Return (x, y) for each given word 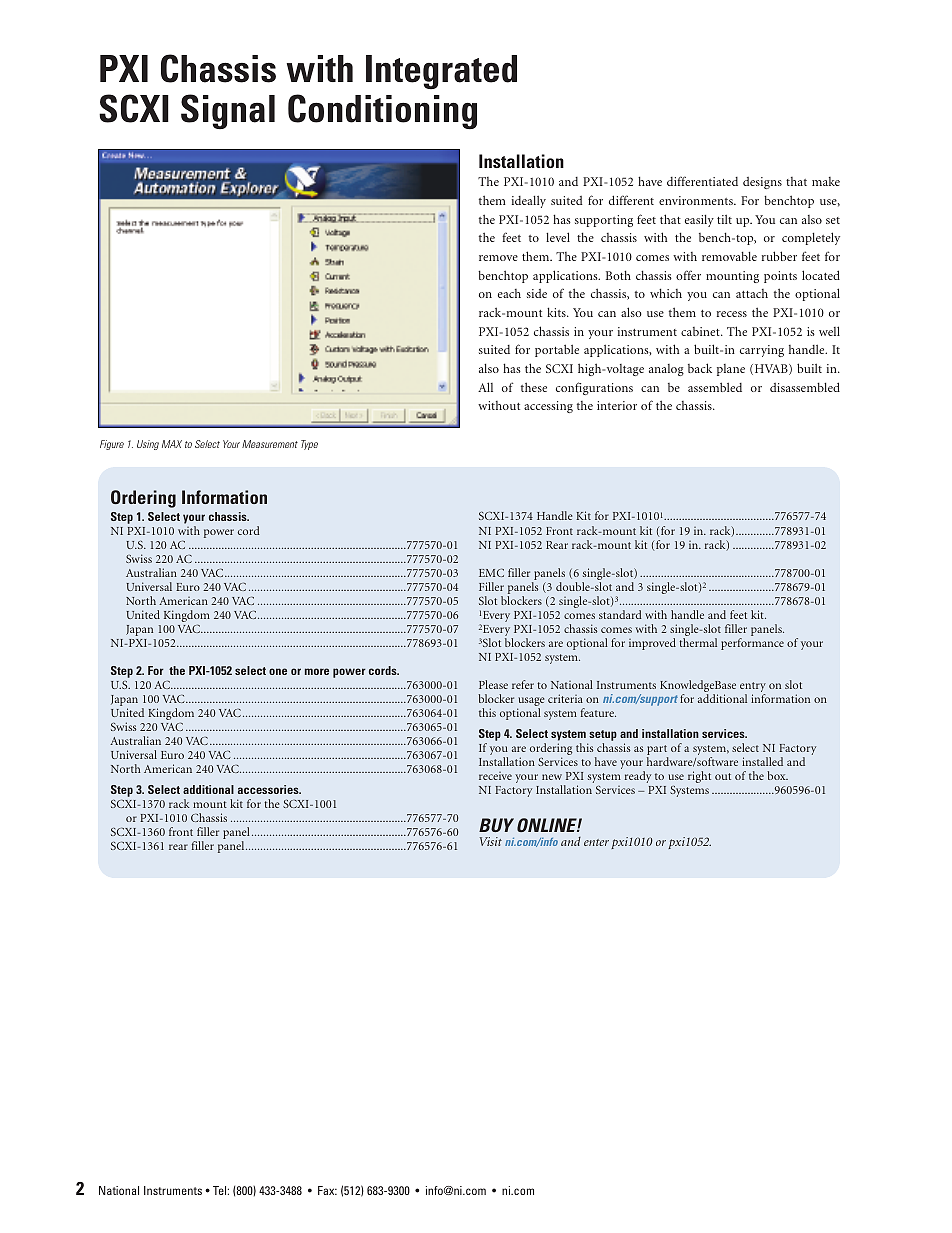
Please (493, 684)
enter (596, 842)
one (278, 671)
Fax (327, 1190)
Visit (491, 841)
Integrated (441, 72)
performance (752, 644)
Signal (228, 111)
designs (762, 183)
